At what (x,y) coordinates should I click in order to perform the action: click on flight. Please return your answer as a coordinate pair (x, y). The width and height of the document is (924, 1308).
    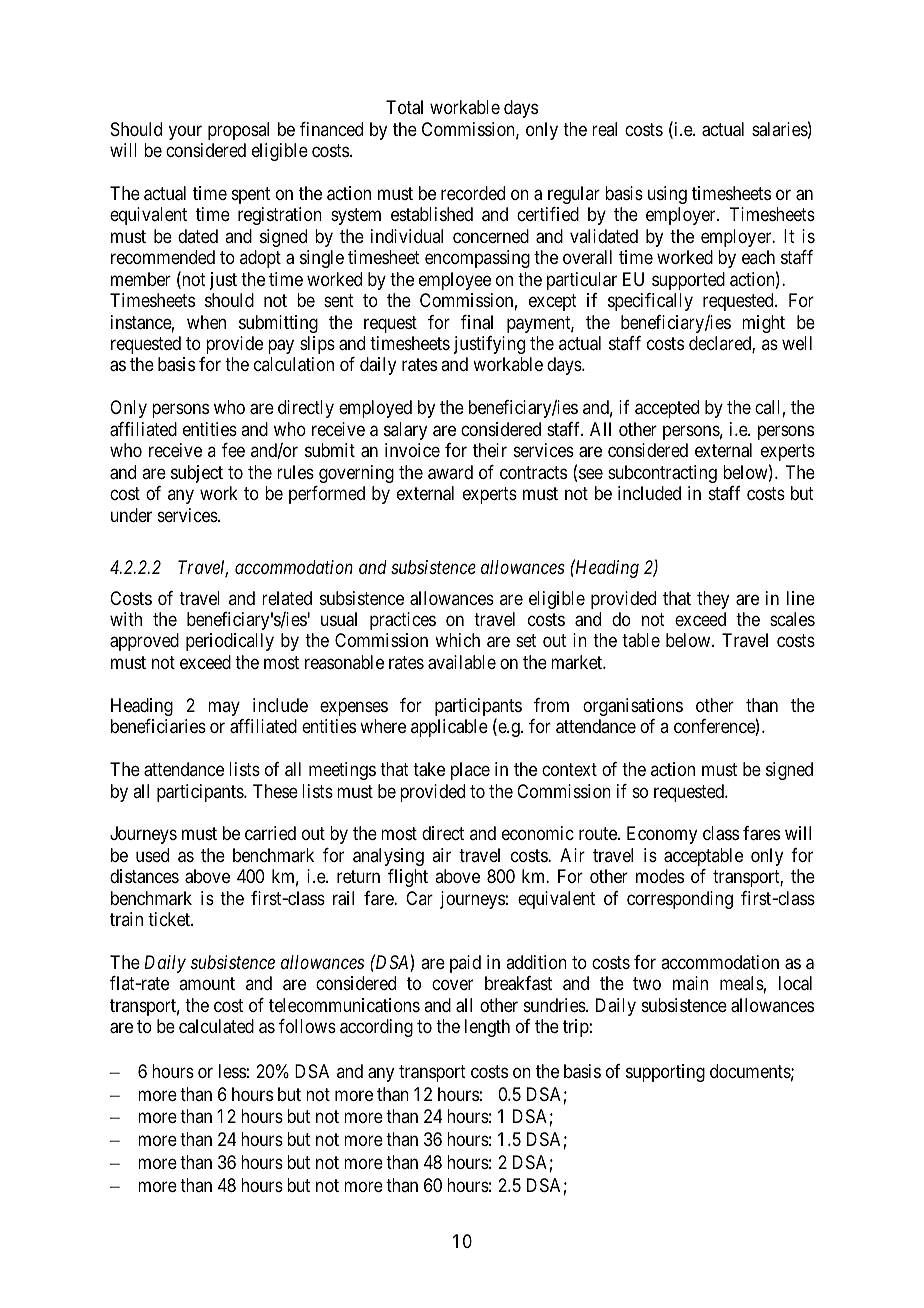
    Looking at the image, I should click on (408, 878).
